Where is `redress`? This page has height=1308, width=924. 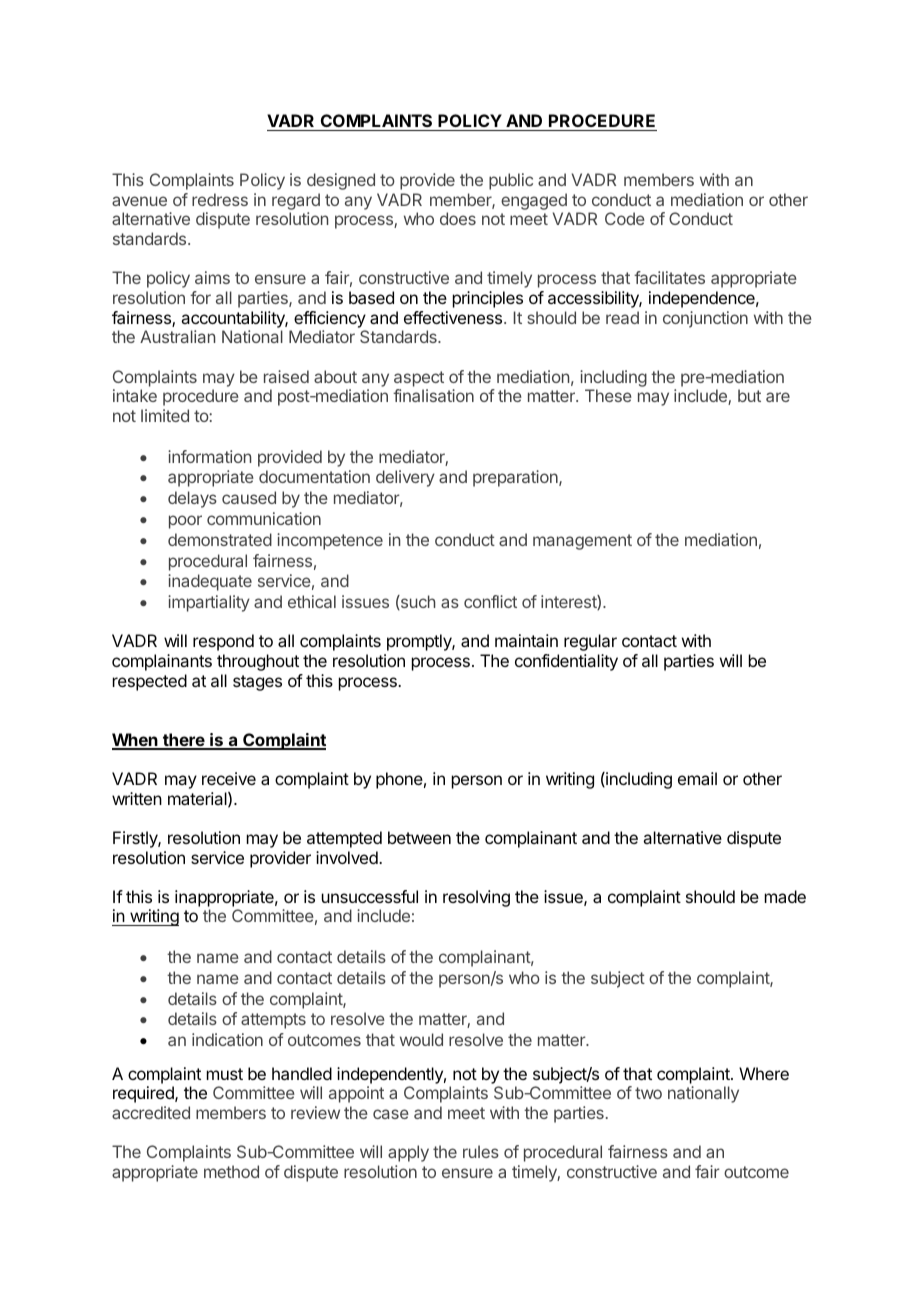
redress is located at coordinates (220, 199).
